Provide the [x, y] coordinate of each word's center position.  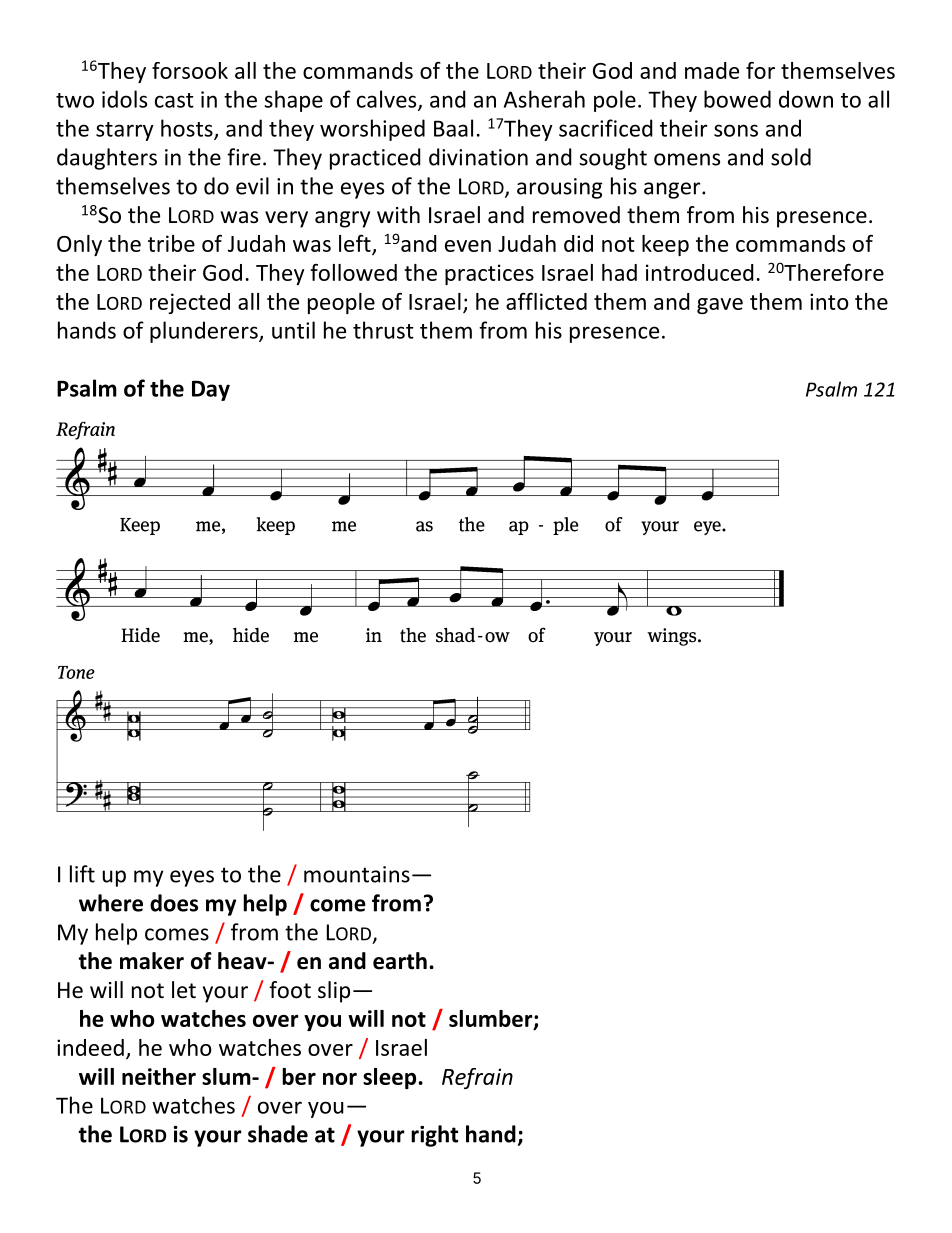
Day [211, 390]
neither [159, 1076]
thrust [383, 330]
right [434, 1136]
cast [174, 100]
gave [720, 306]
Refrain [477, 1078]
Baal [453, 128]
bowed [737, 99]
